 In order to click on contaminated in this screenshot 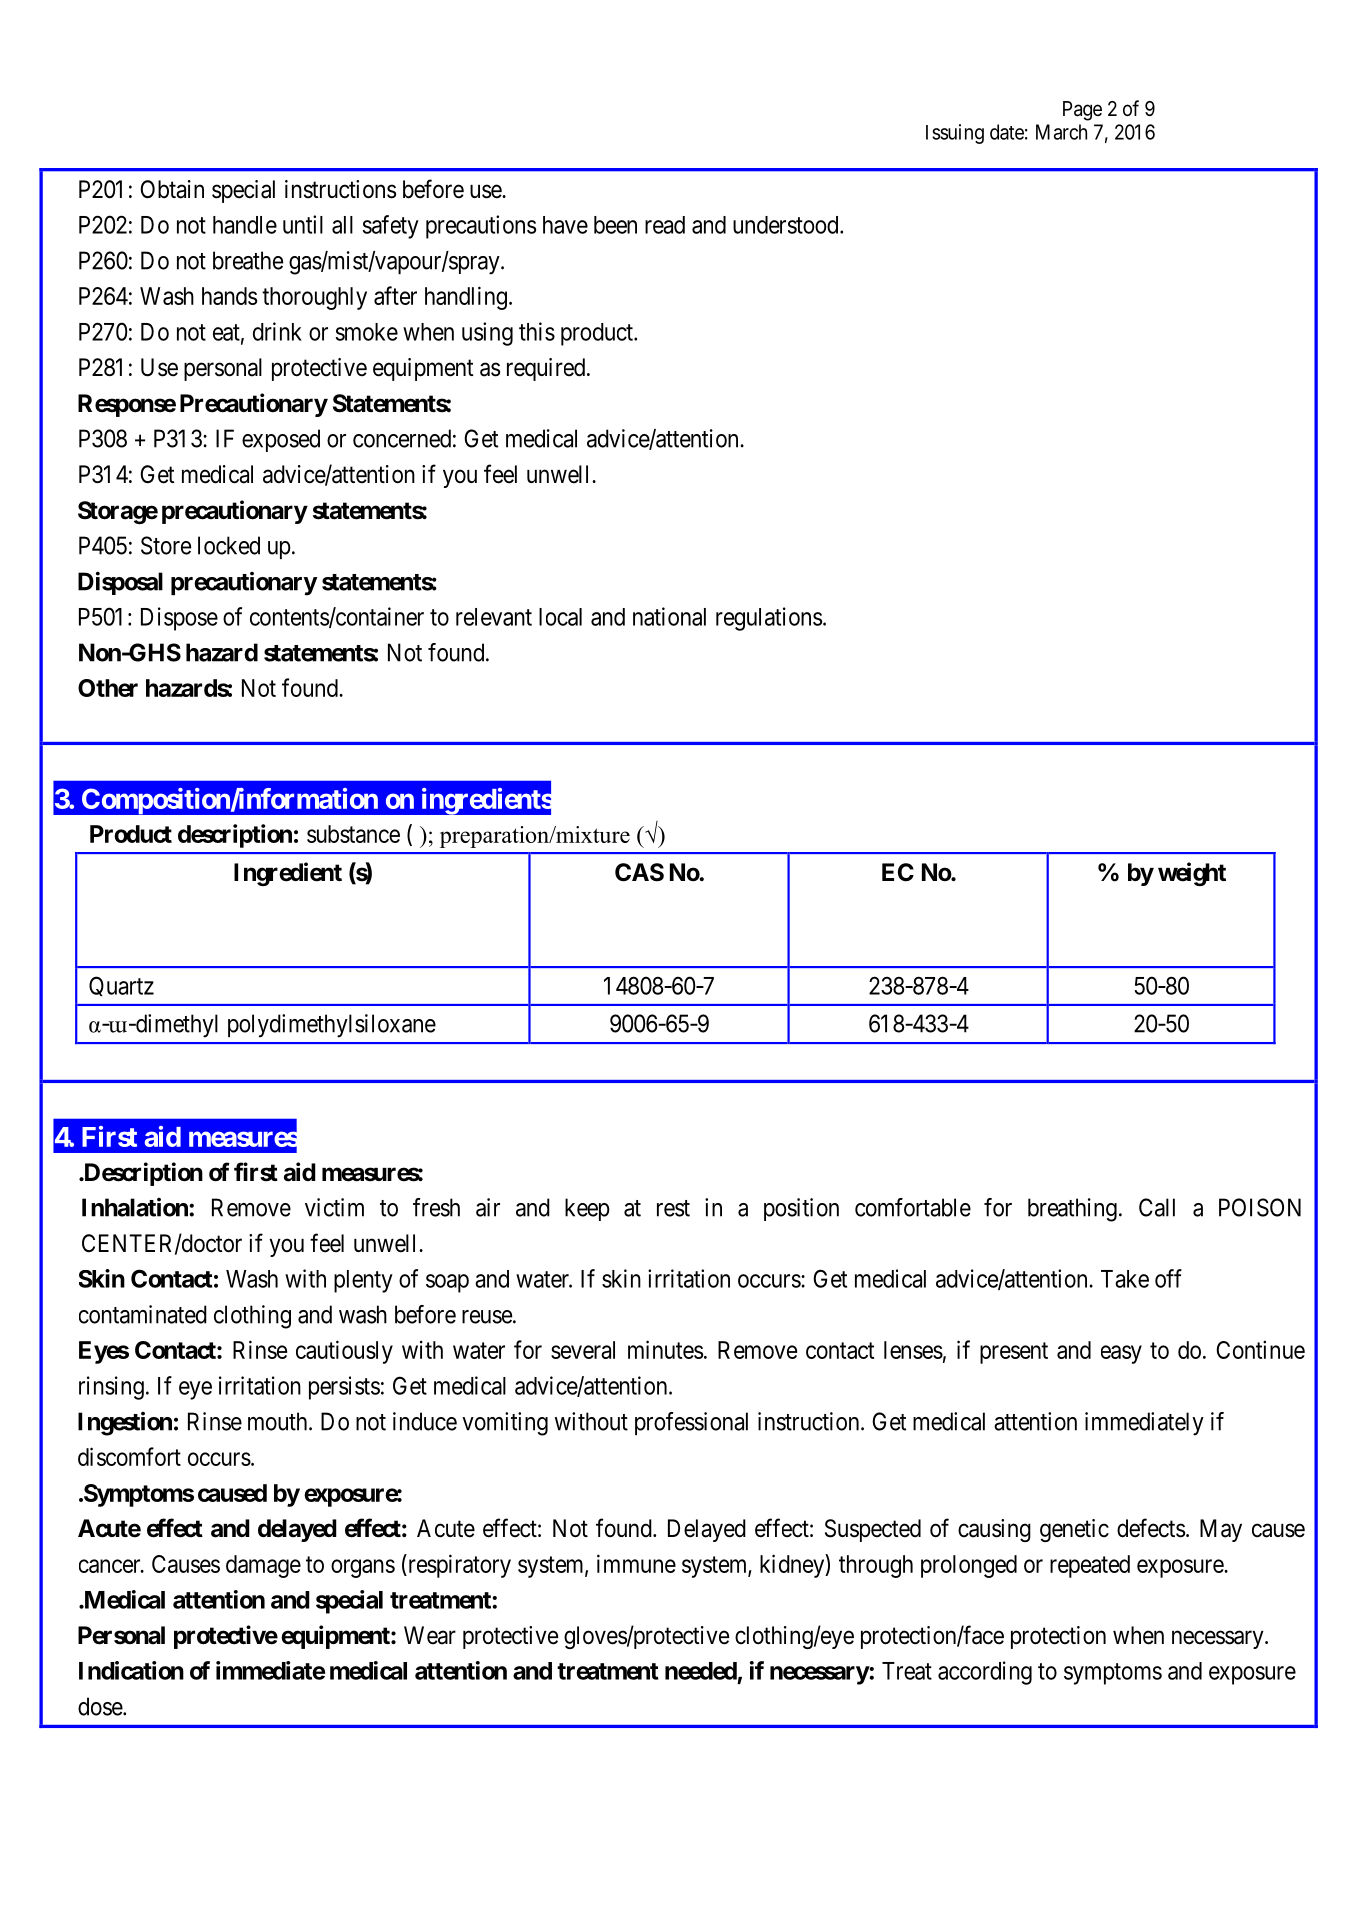, I will do `click(143, 1314)`.
